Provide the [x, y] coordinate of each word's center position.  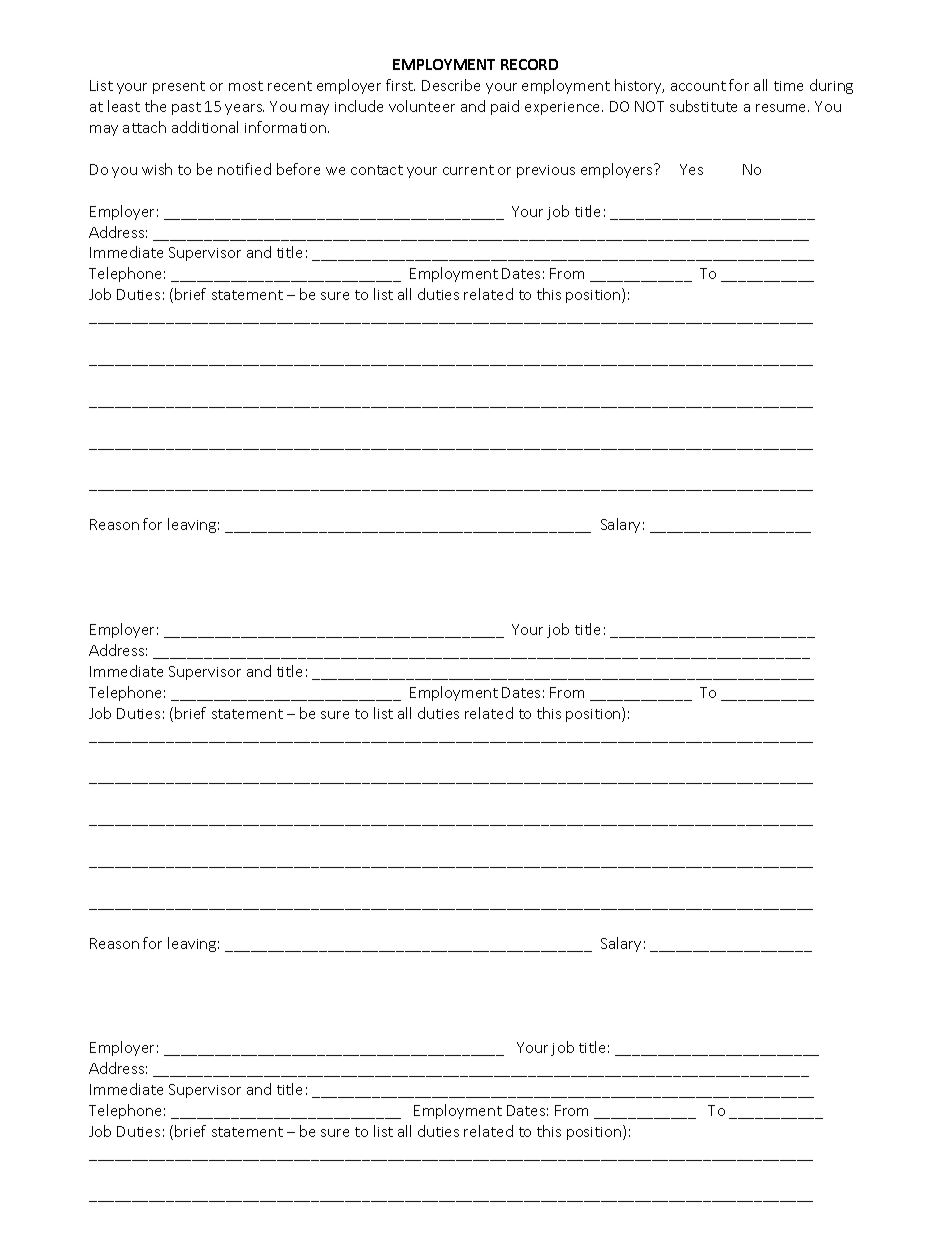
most [246, 86]
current [468, 170]
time [788, 86]
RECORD [529, 64]
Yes [691, 169]
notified [244, 169]
